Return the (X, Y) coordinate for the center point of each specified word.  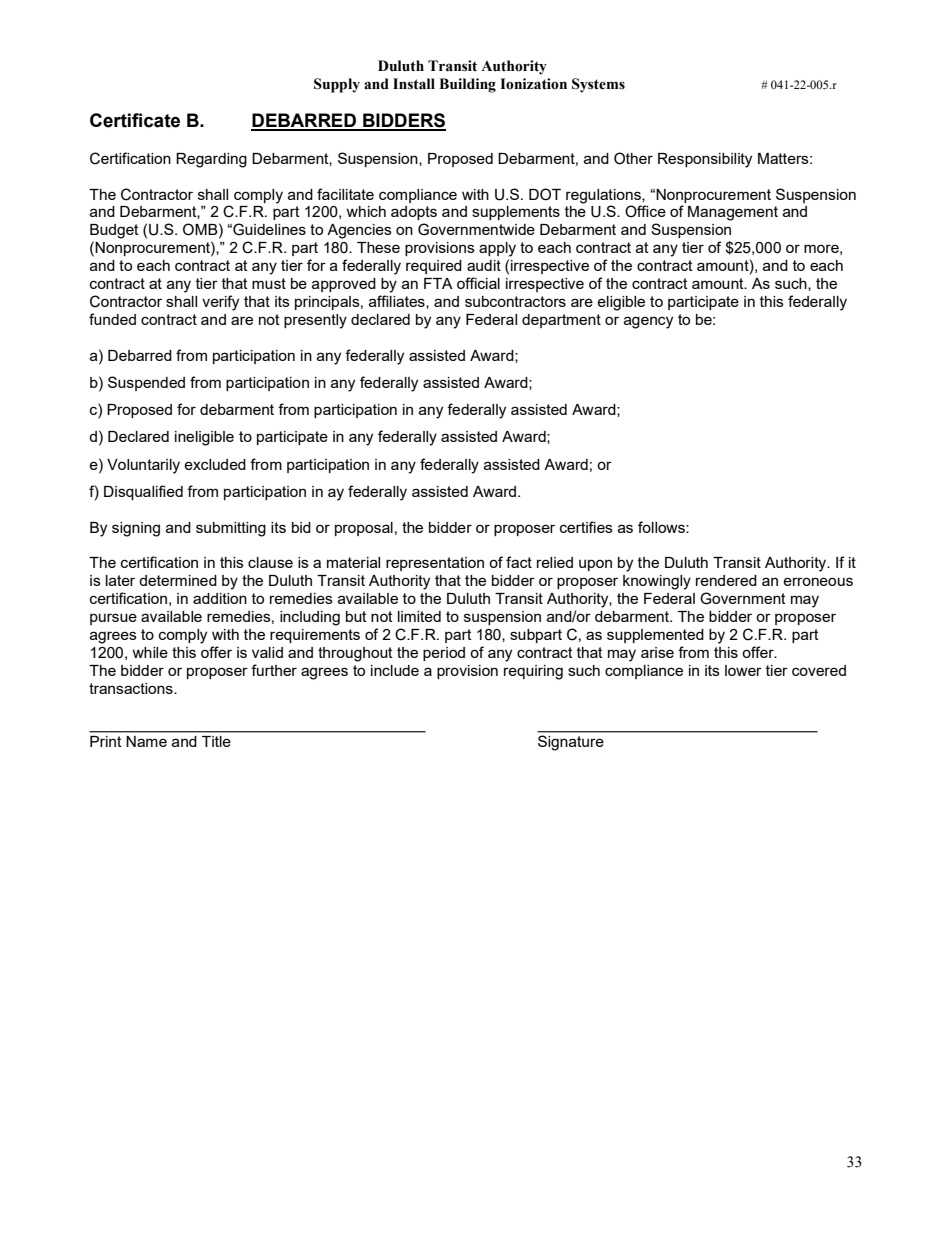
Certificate (135, 120)
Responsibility (705, 160)
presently (315, 321)
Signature (571, 743)
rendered (726, 580)
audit (484, 265)
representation (435, 564)
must (269, 283)
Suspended (146, 383)
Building (467, 85)
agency (648, 322)
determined (178, 580)
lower (743, 670)
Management (733, 213)
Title (216, 741)
